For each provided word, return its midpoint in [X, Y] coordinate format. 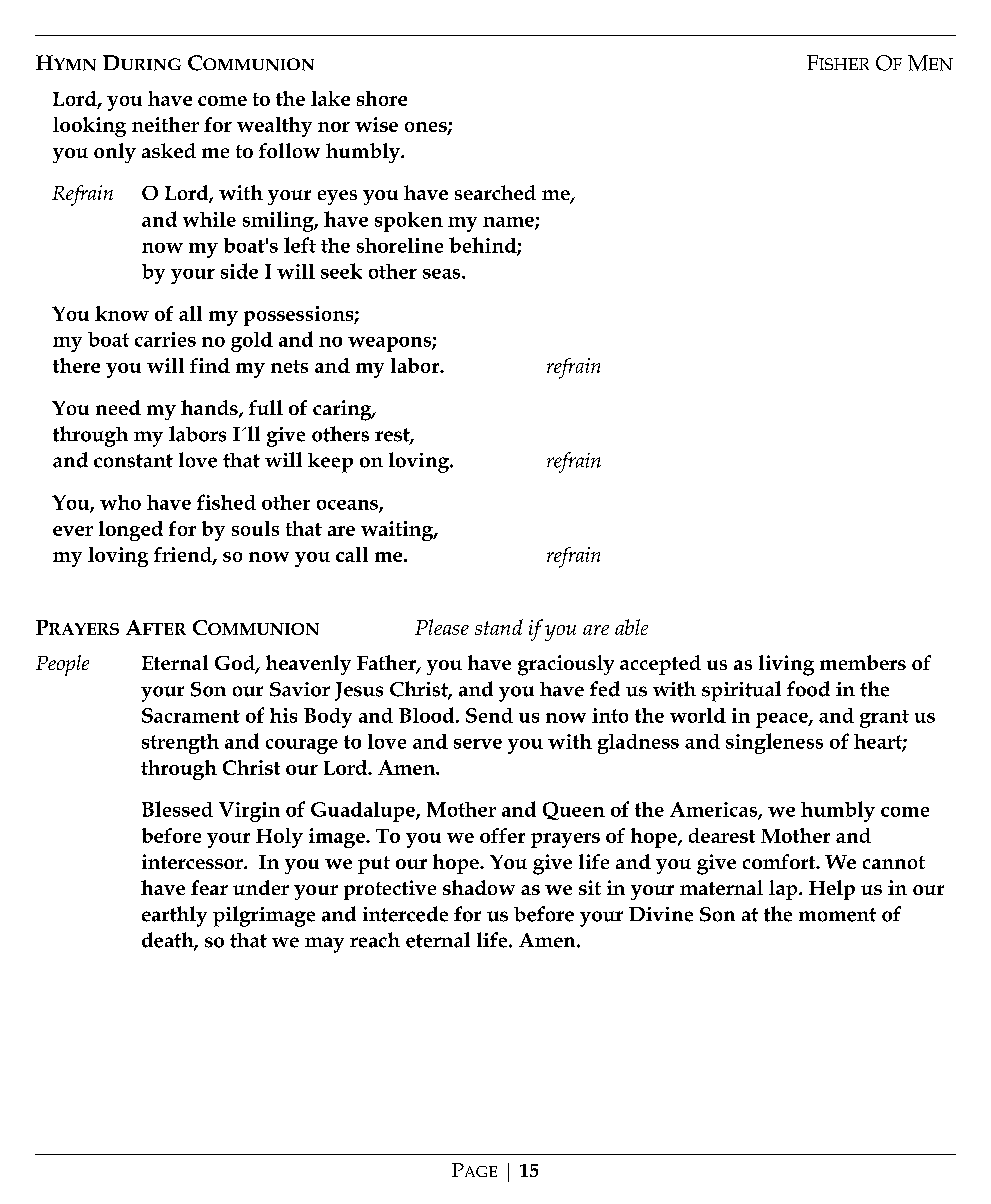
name [509, 223]
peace [783, 720]
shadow [479, 887]
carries [165, 339]
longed [131, 531]
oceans [348, 506]
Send [489, 715]
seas [443, 274]
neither [165, 124]
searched [495, 192]
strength [180, 744]
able [631, 627]
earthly [174, 916]
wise [376, 124]
